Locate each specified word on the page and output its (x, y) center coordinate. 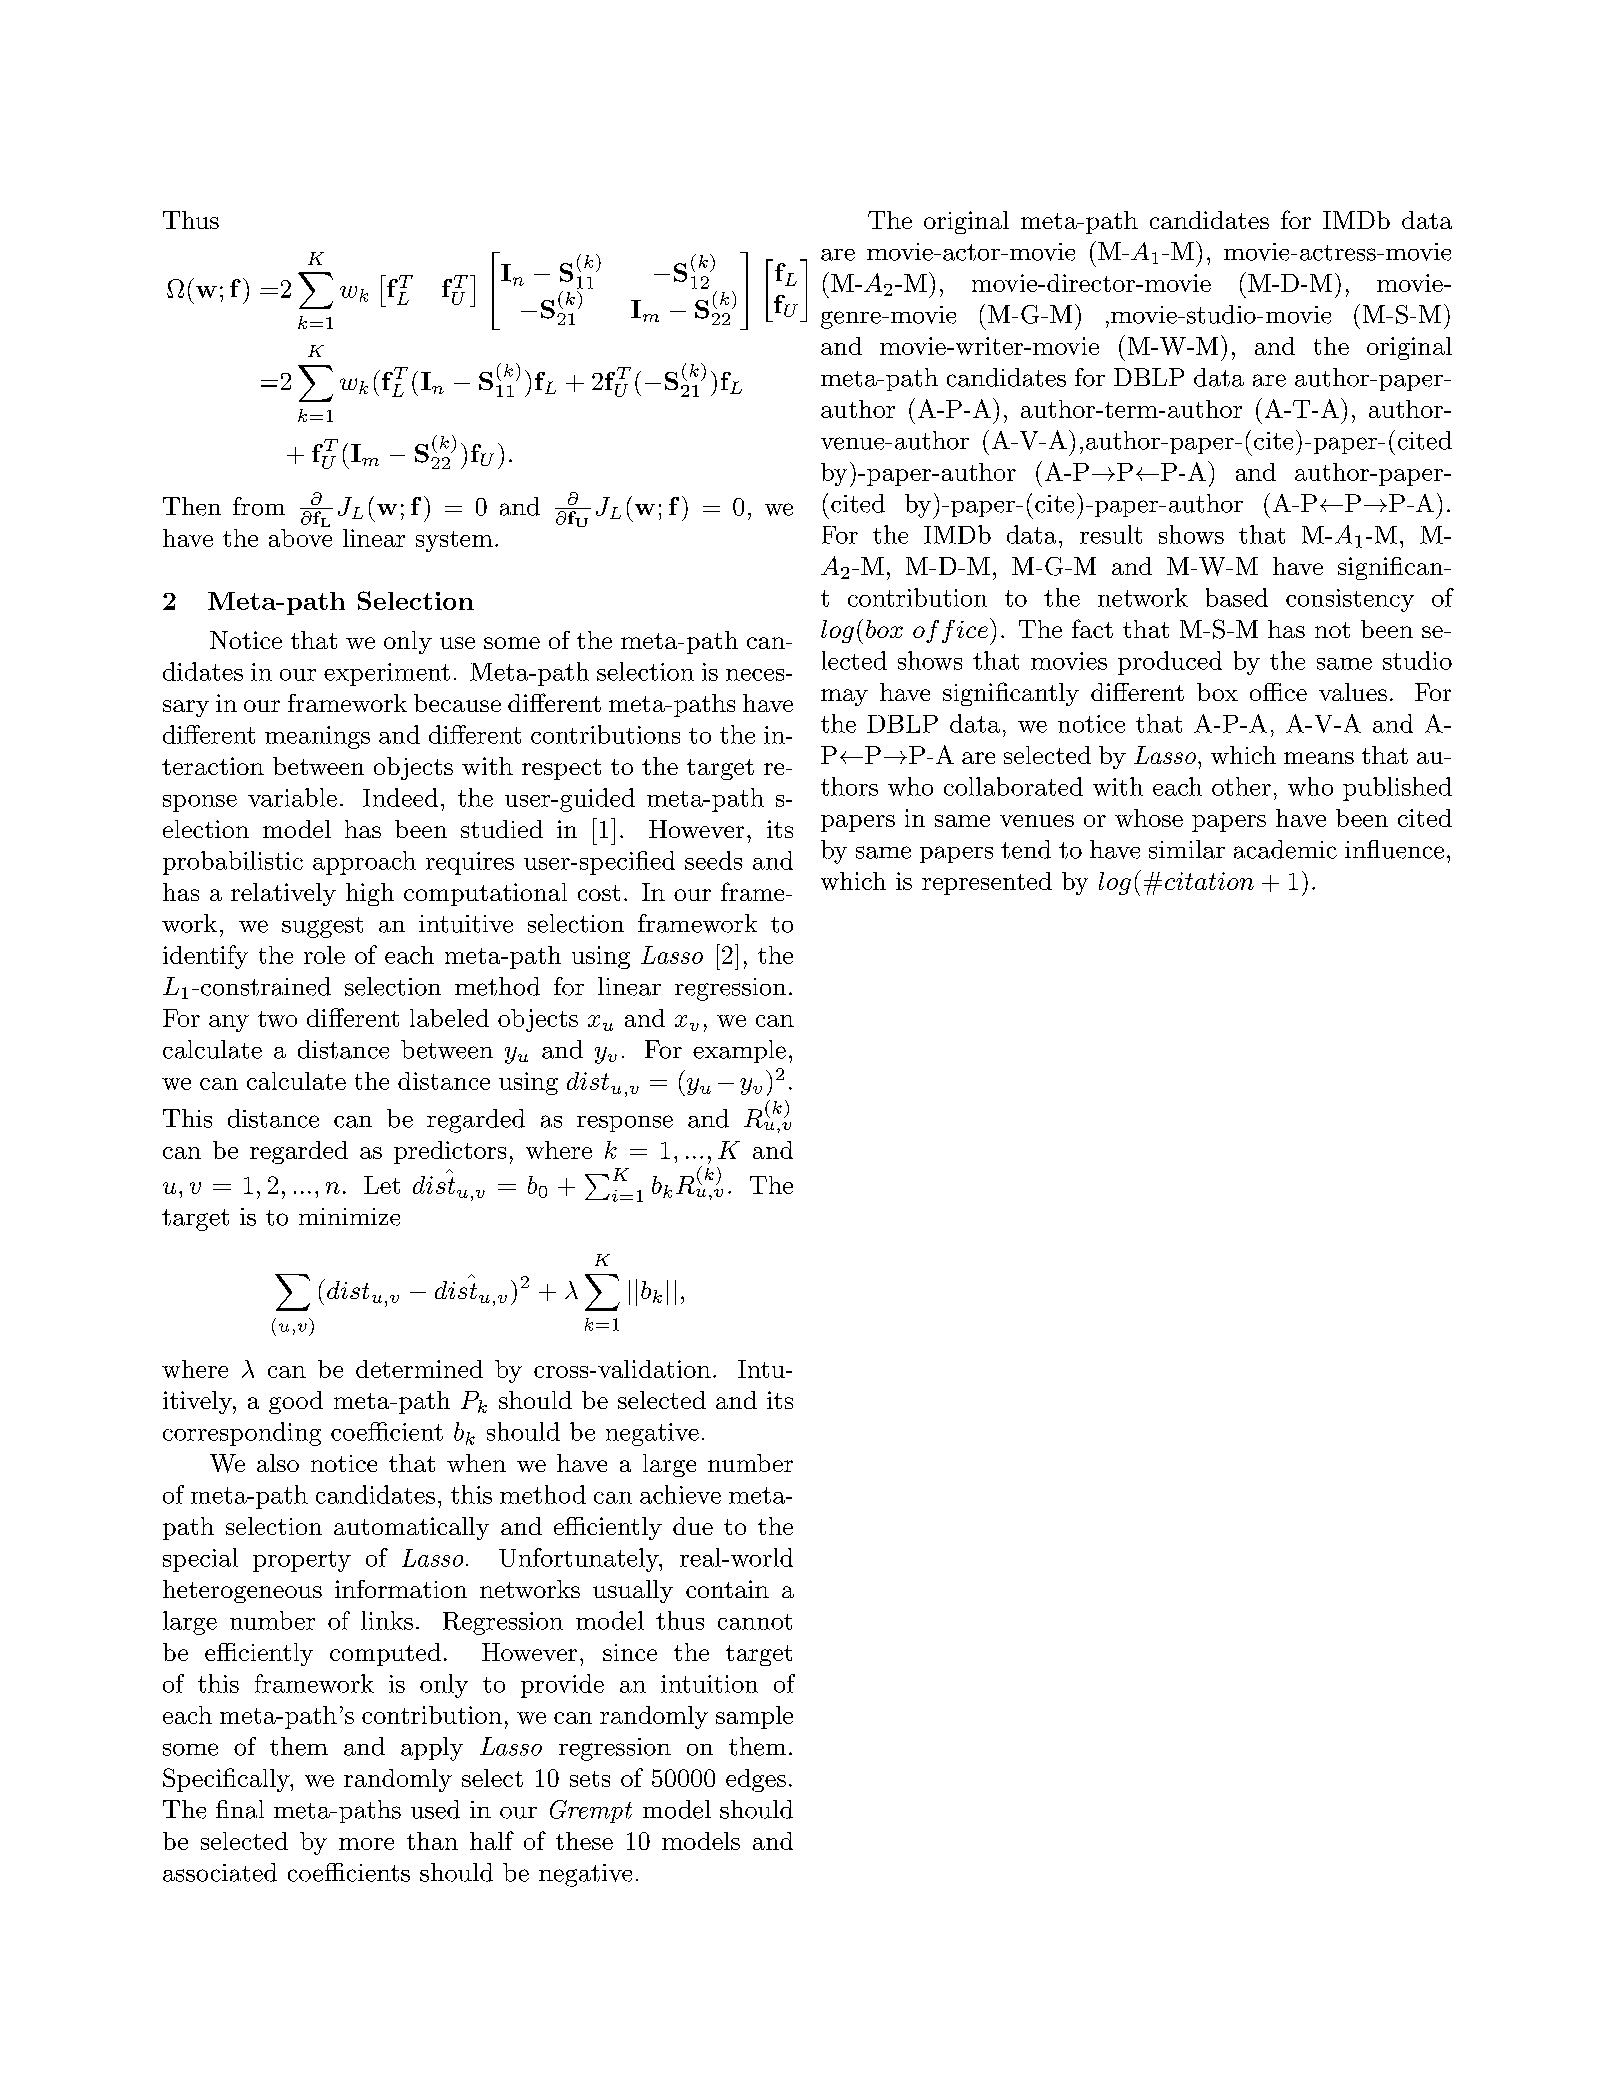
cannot (755, 1622)
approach (364, 863)
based (1237, 597)
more (366, 1844)
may (844, 697)
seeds (713, 860)
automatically (411, 1528)
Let (382, 1185)
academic (1285, 849)
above (300, 536)
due (693, 1526)
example (739, 1051)
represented (987, 883)
